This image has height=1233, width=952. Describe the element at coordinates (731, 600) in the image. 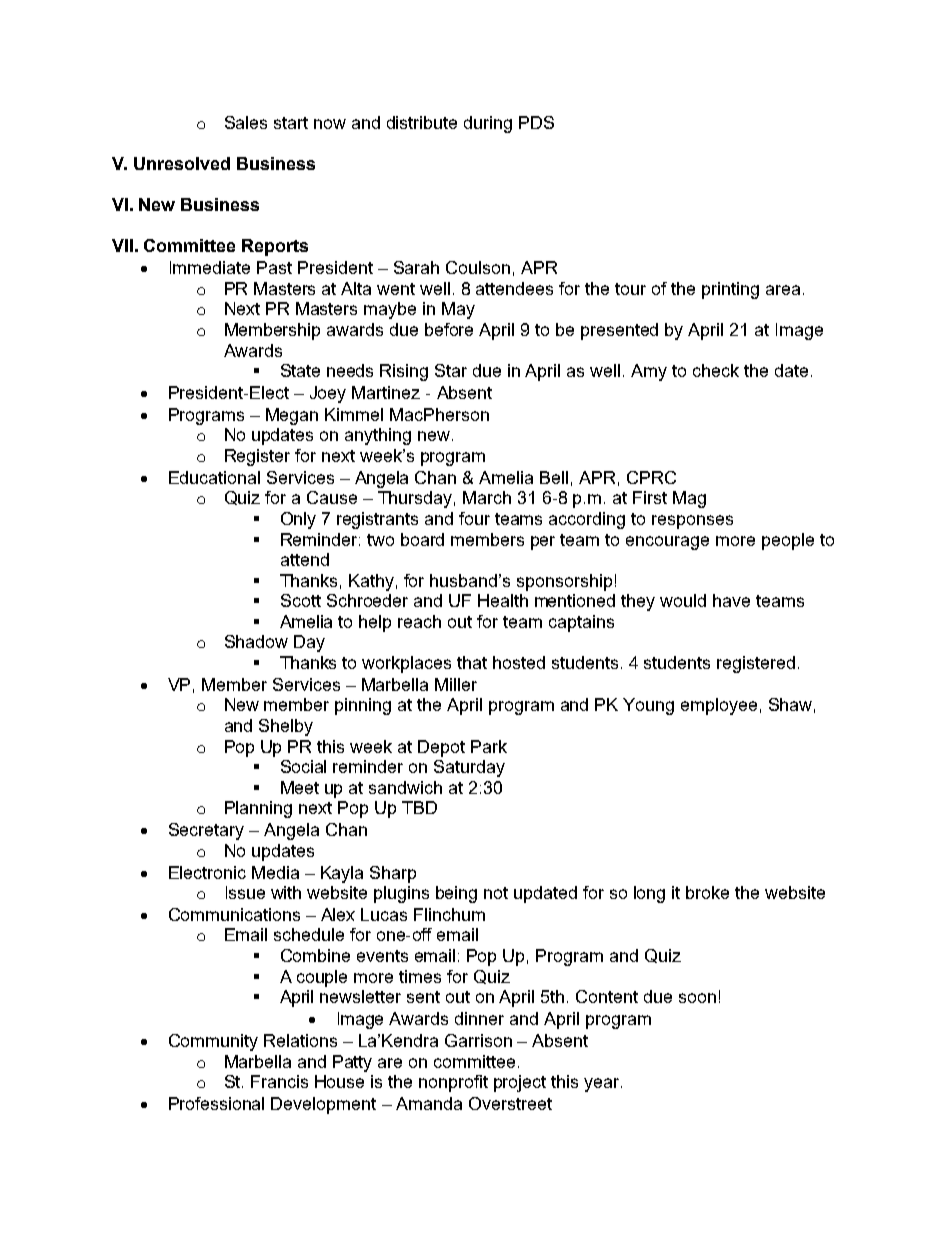

I see `have` at that location.
